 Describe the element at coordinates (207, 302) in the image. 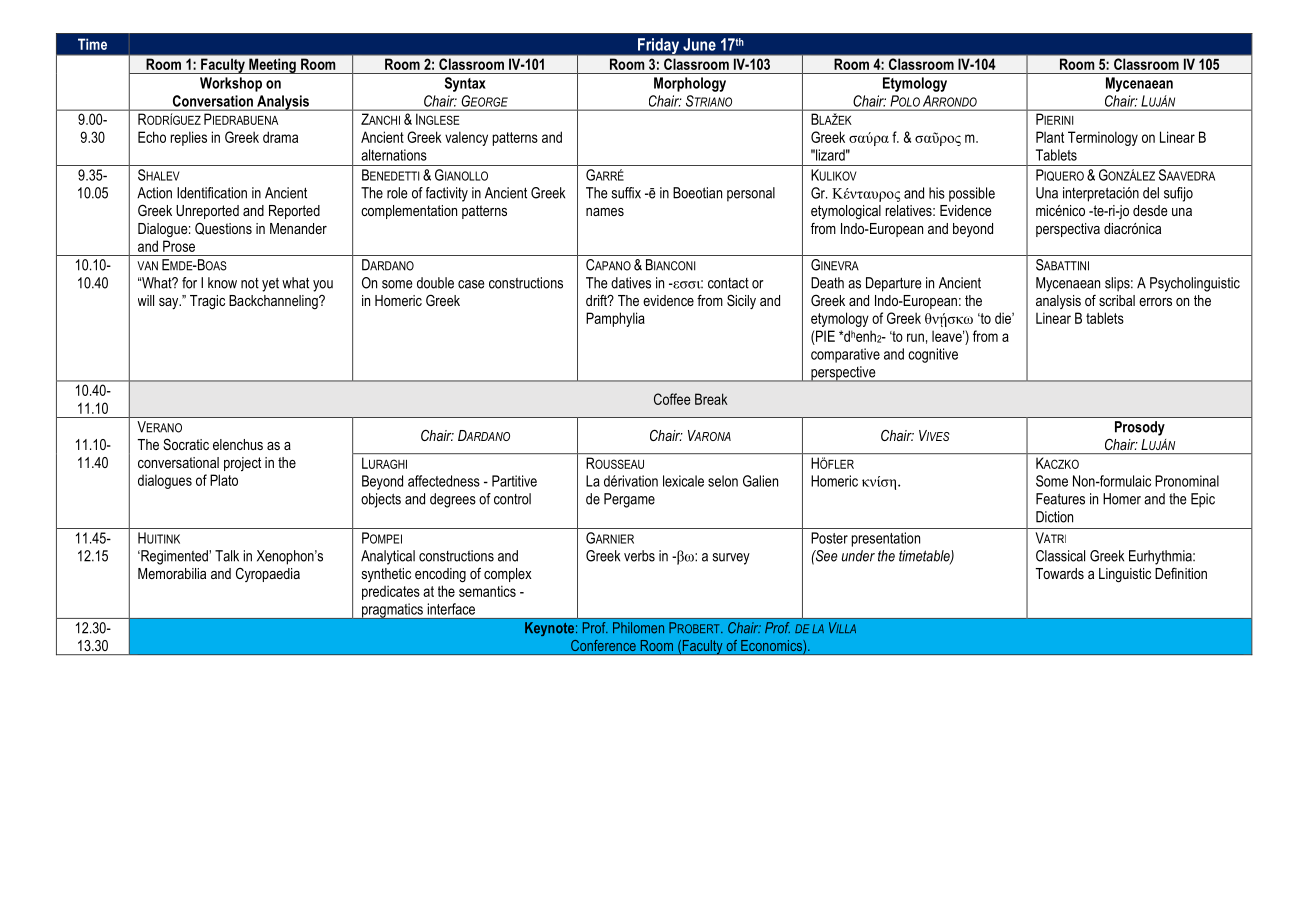

I see `Tragic` at that location.
